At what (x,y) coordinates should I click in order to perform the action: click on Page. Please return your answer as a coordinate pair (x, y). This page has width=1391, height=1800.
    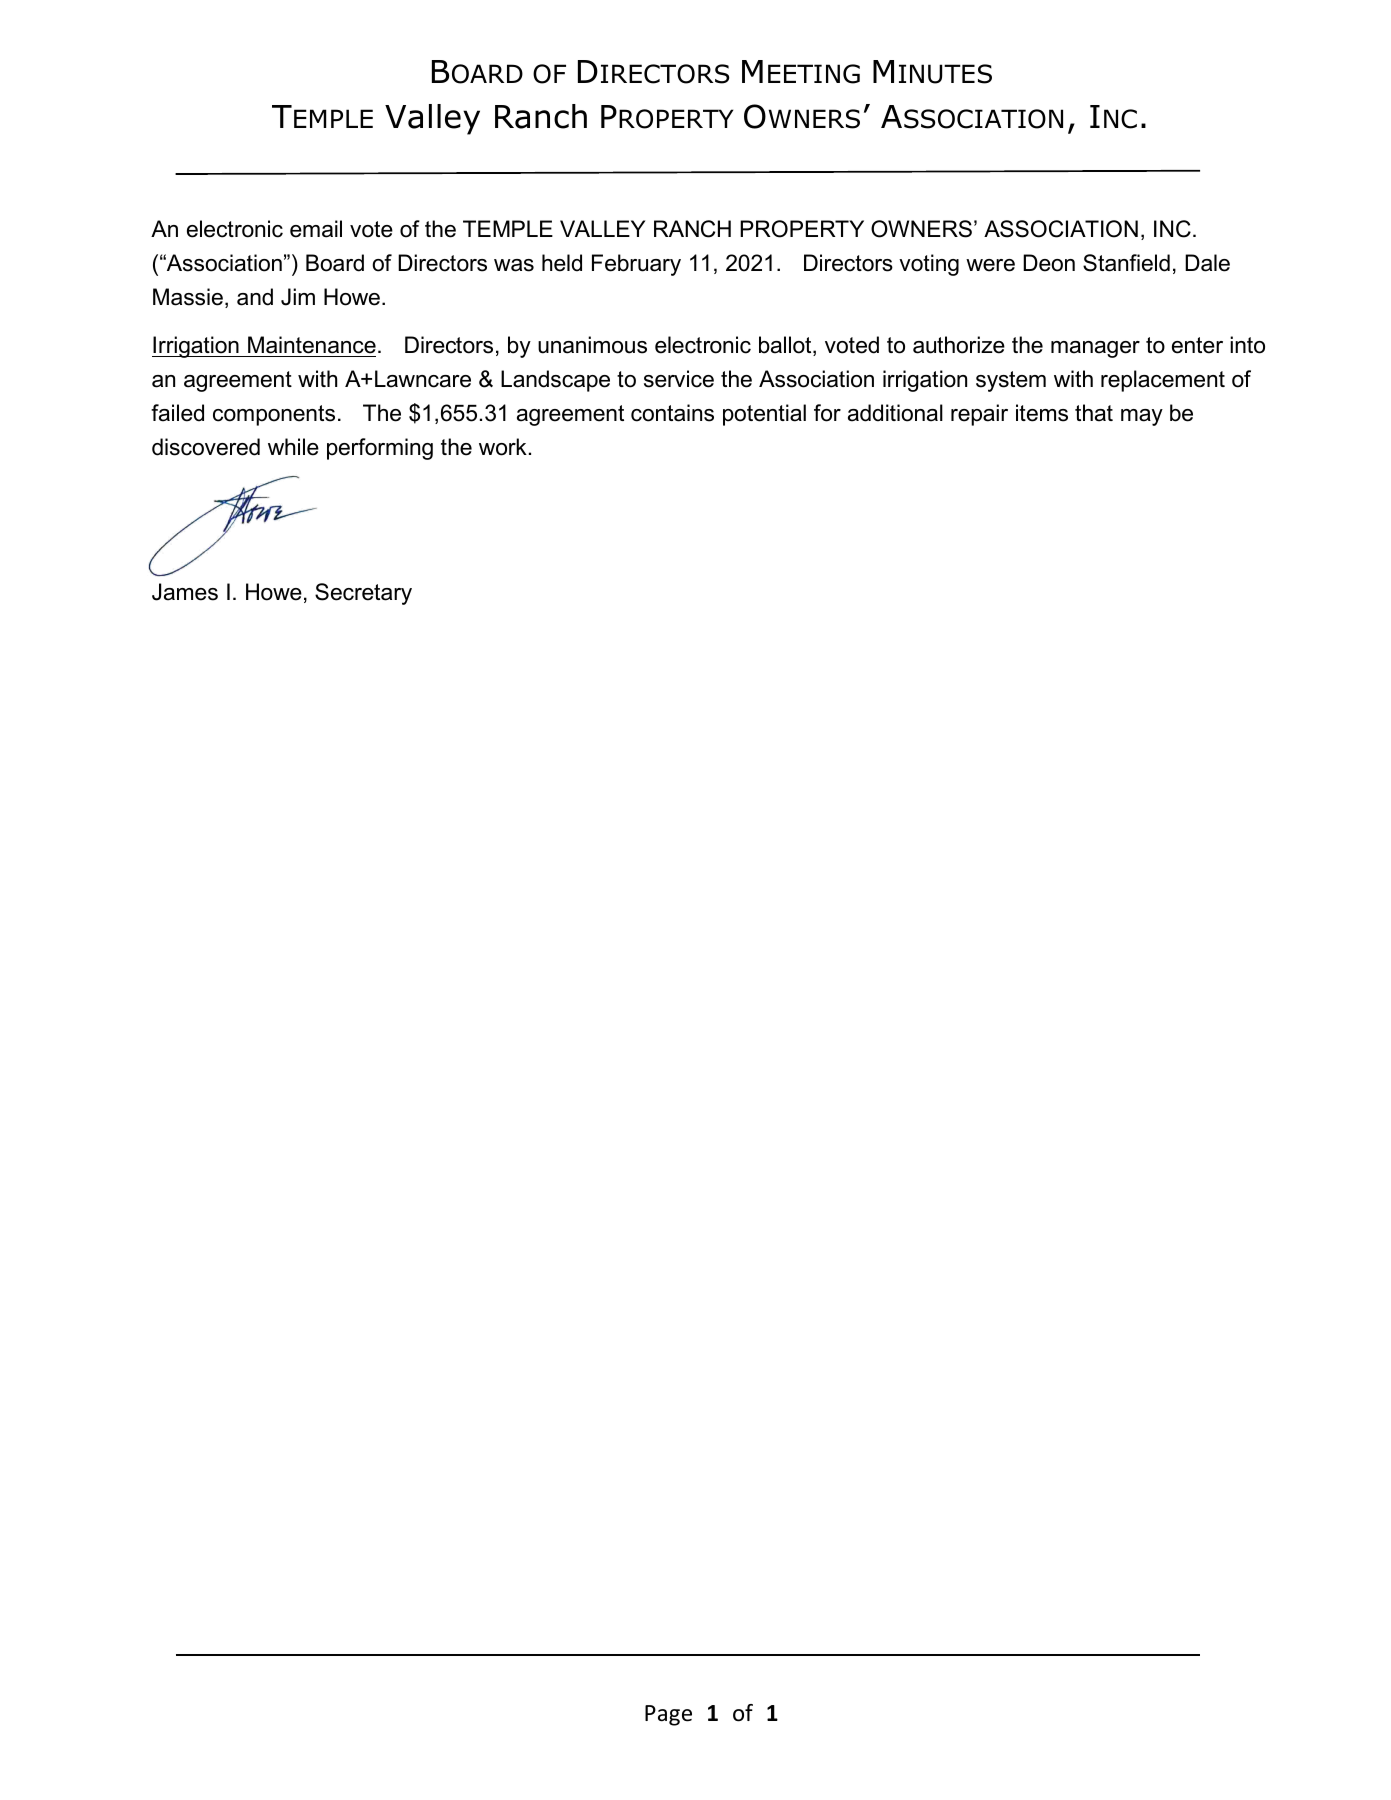
    Looking at the image, I should click on (668, 1715).
